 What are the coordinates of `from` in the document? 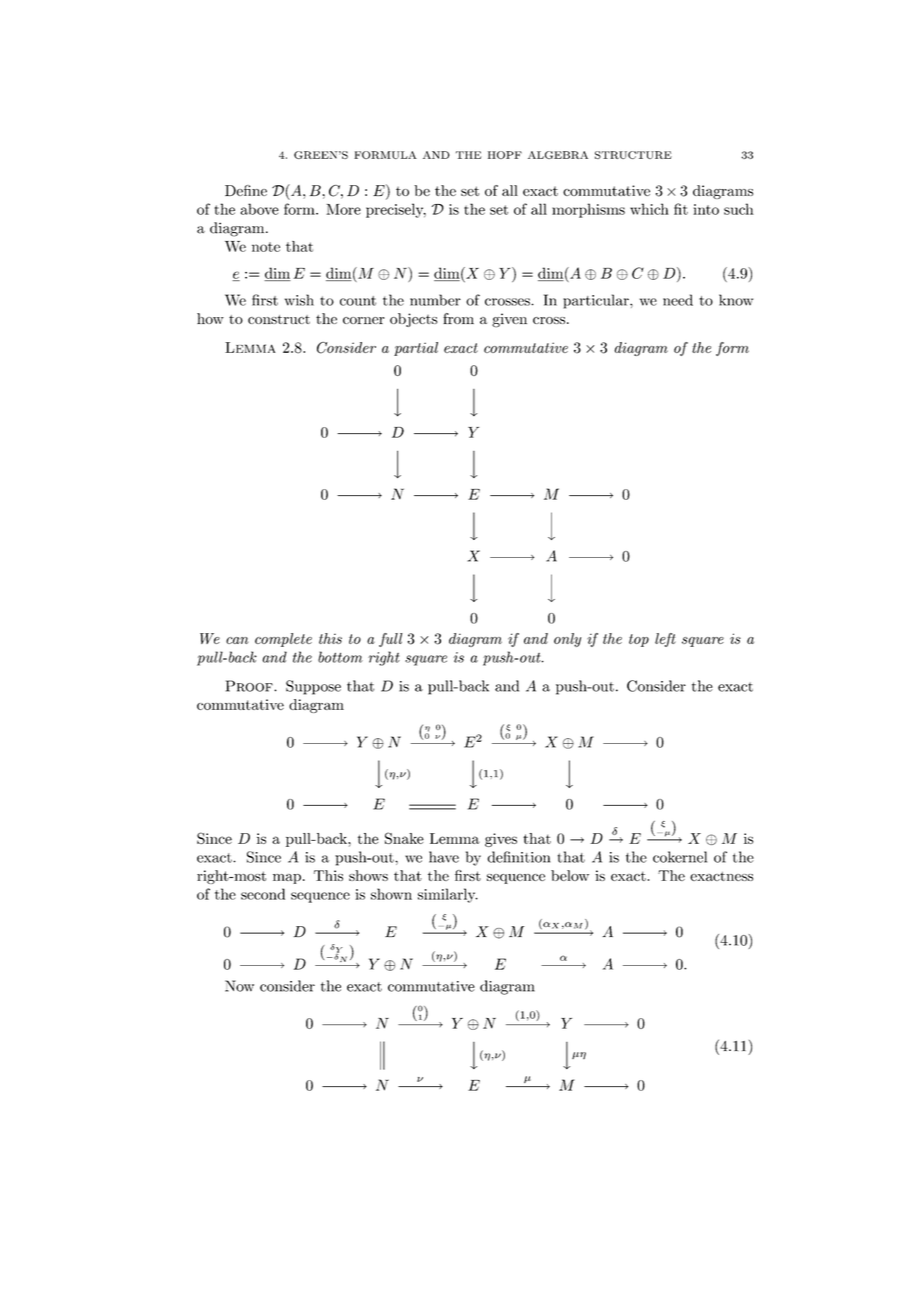 It's located at (458, 318).
